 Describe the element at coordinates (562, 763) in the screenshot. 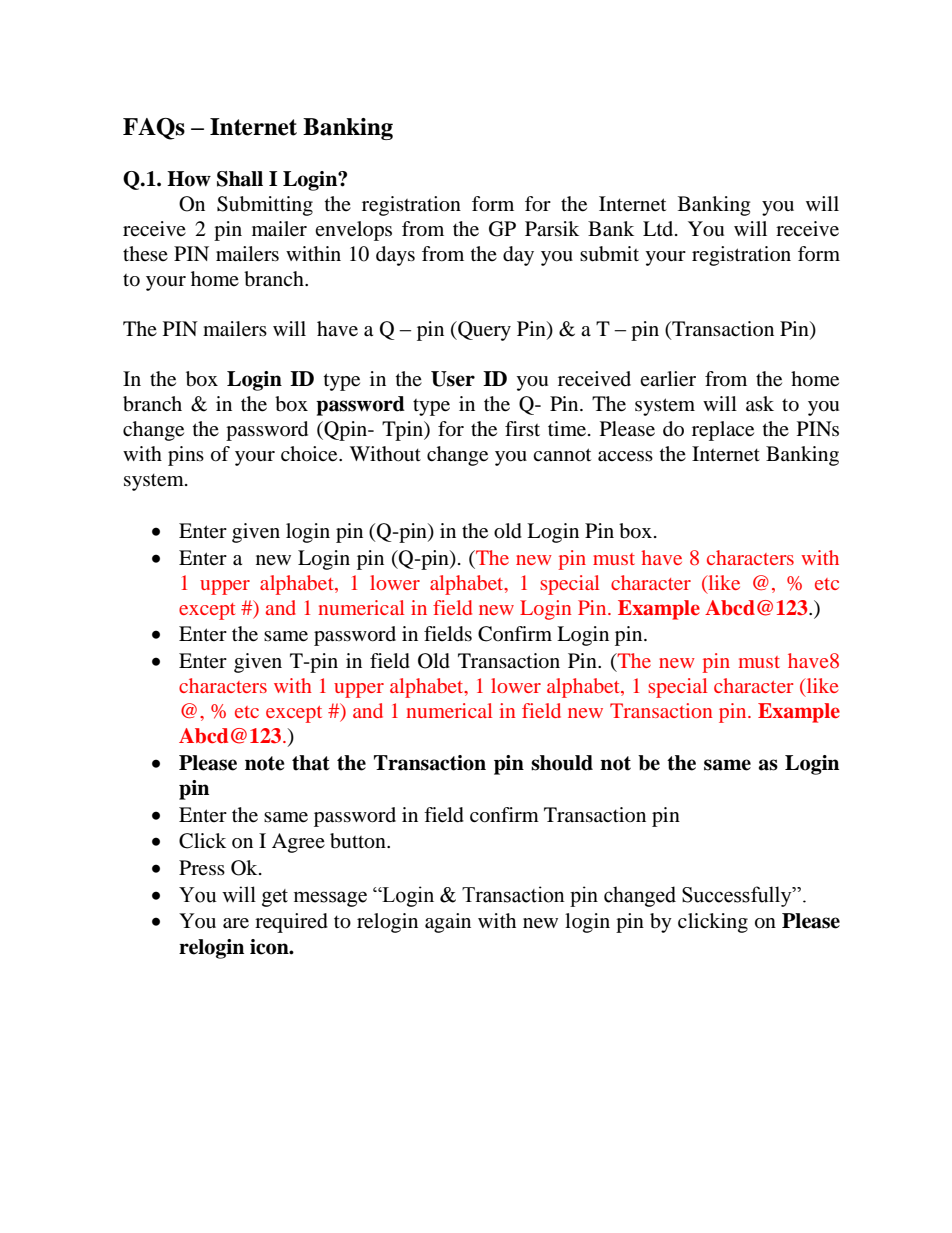

I see `should` at that location.
